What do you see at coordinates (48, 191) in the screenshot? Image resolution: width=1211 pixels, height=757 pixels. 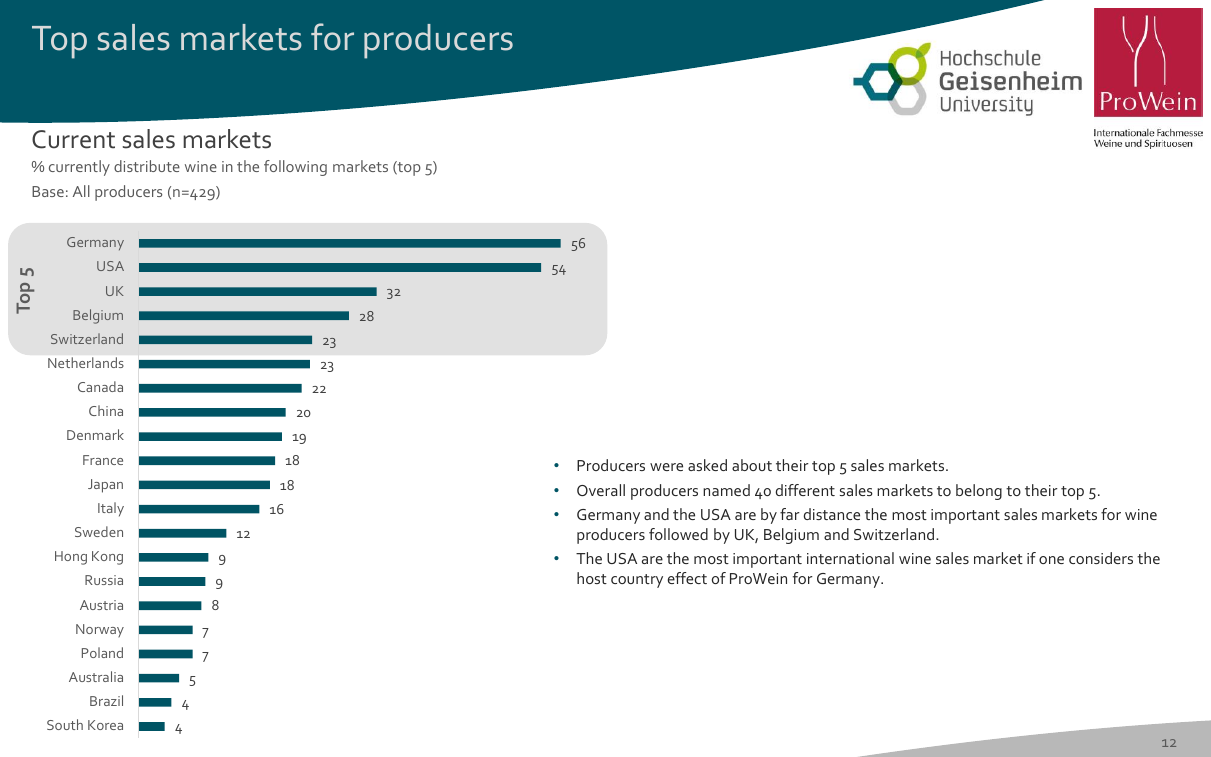 I see `Base` at bounding box center [48, 191].
